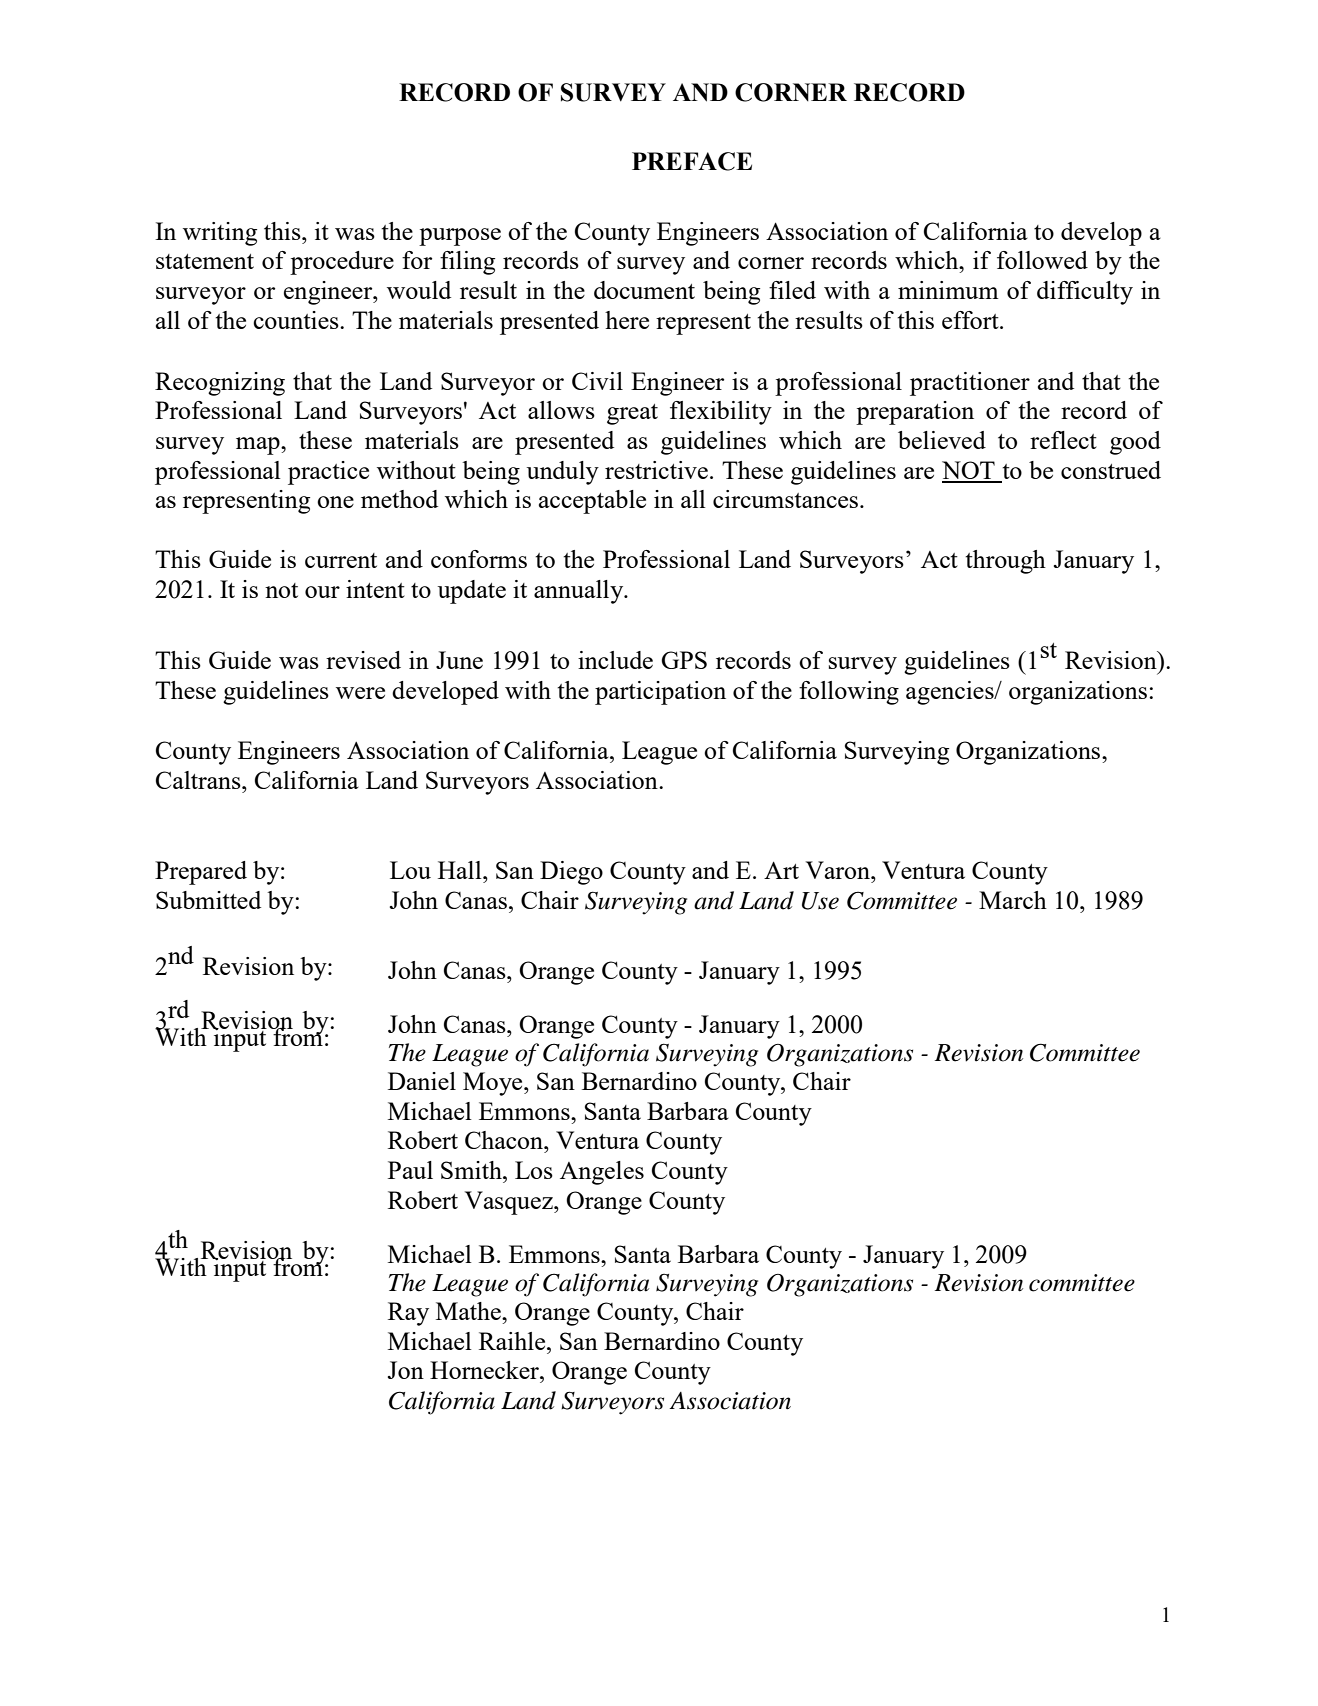  What do you see at coordinates (360, 693) in the page?
I see `were` at bounding box center [360, 693].
